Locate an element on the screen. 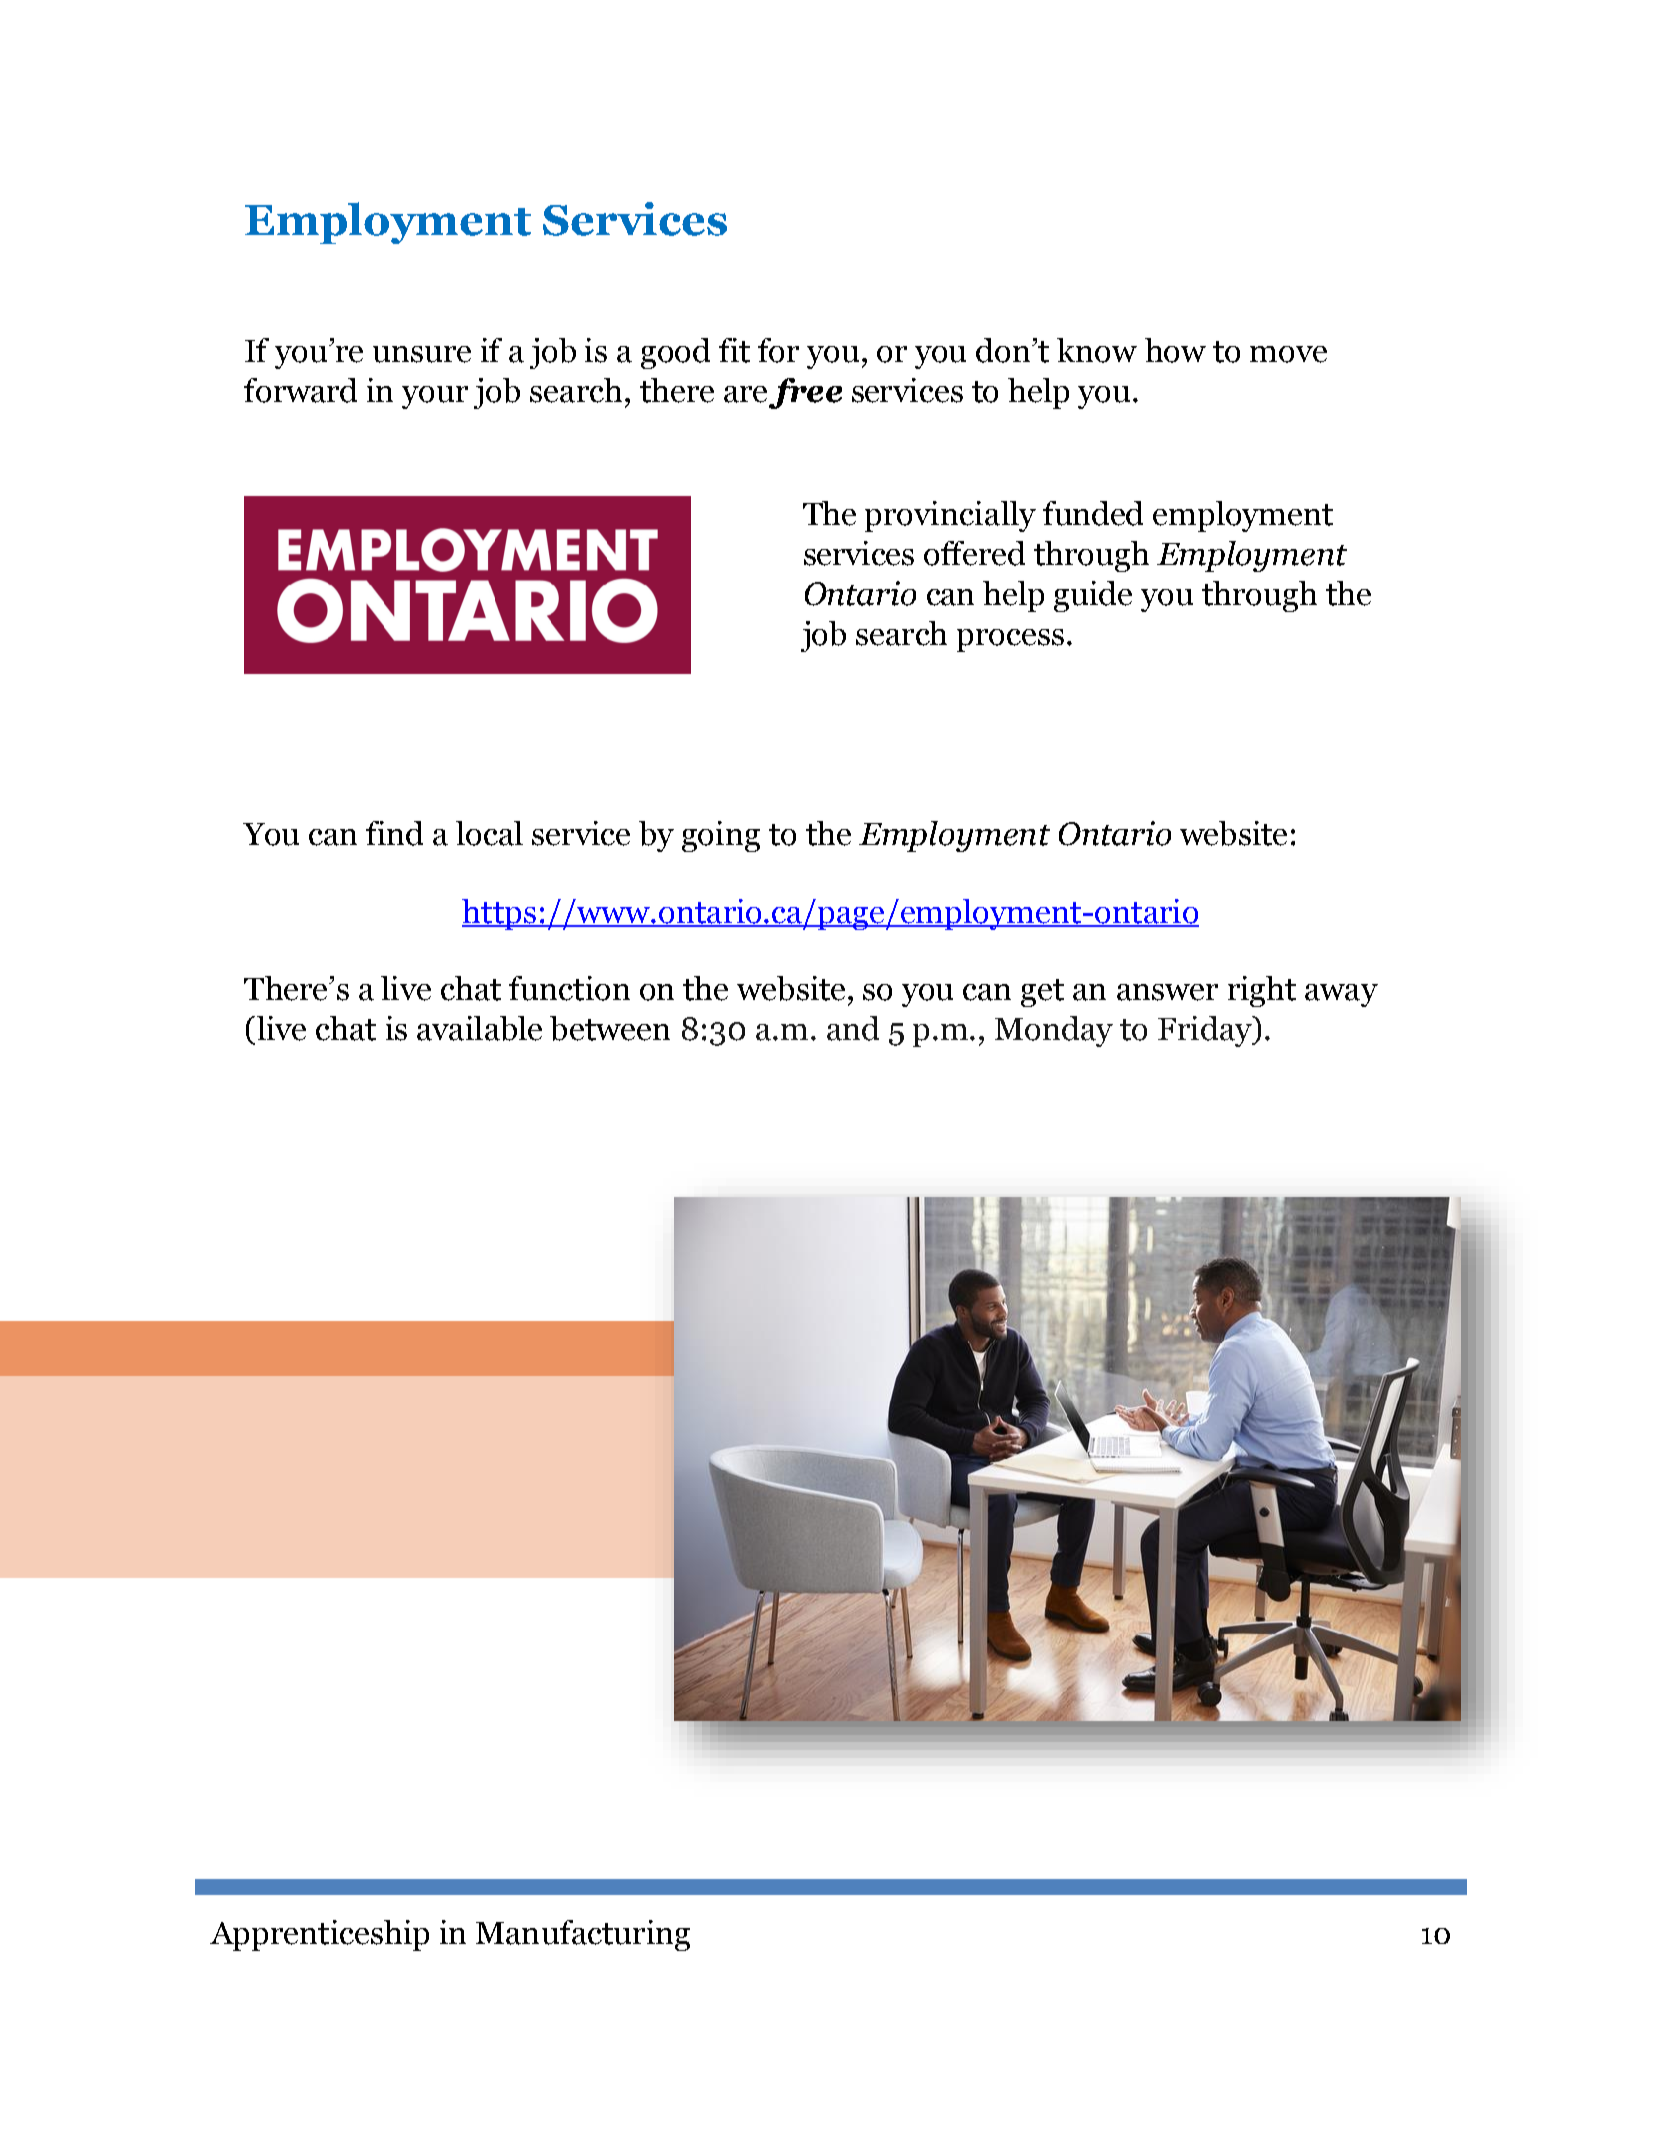  Manufacturing is located at coordinates (583, 1935).
